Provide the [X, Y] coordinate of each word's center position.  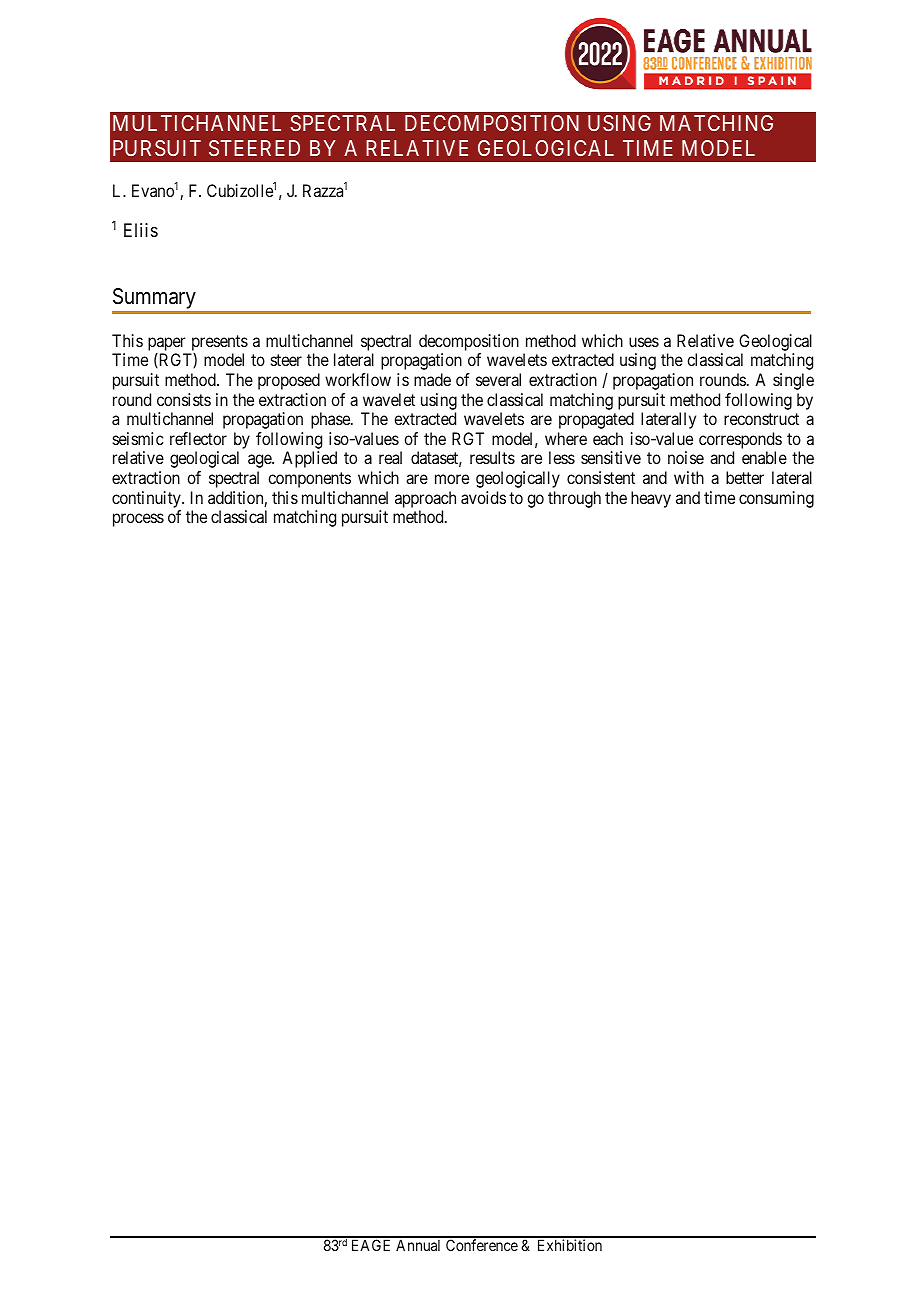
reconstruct [761, 419]
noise [686, 457]
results [492, 457]
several [498, 379]
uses [644, 342]
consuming [776, 499]
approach [425, 499]
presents [220, 343]
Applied [309, 459]
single [793, 381]
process [138, 520]
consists [184, 399]
